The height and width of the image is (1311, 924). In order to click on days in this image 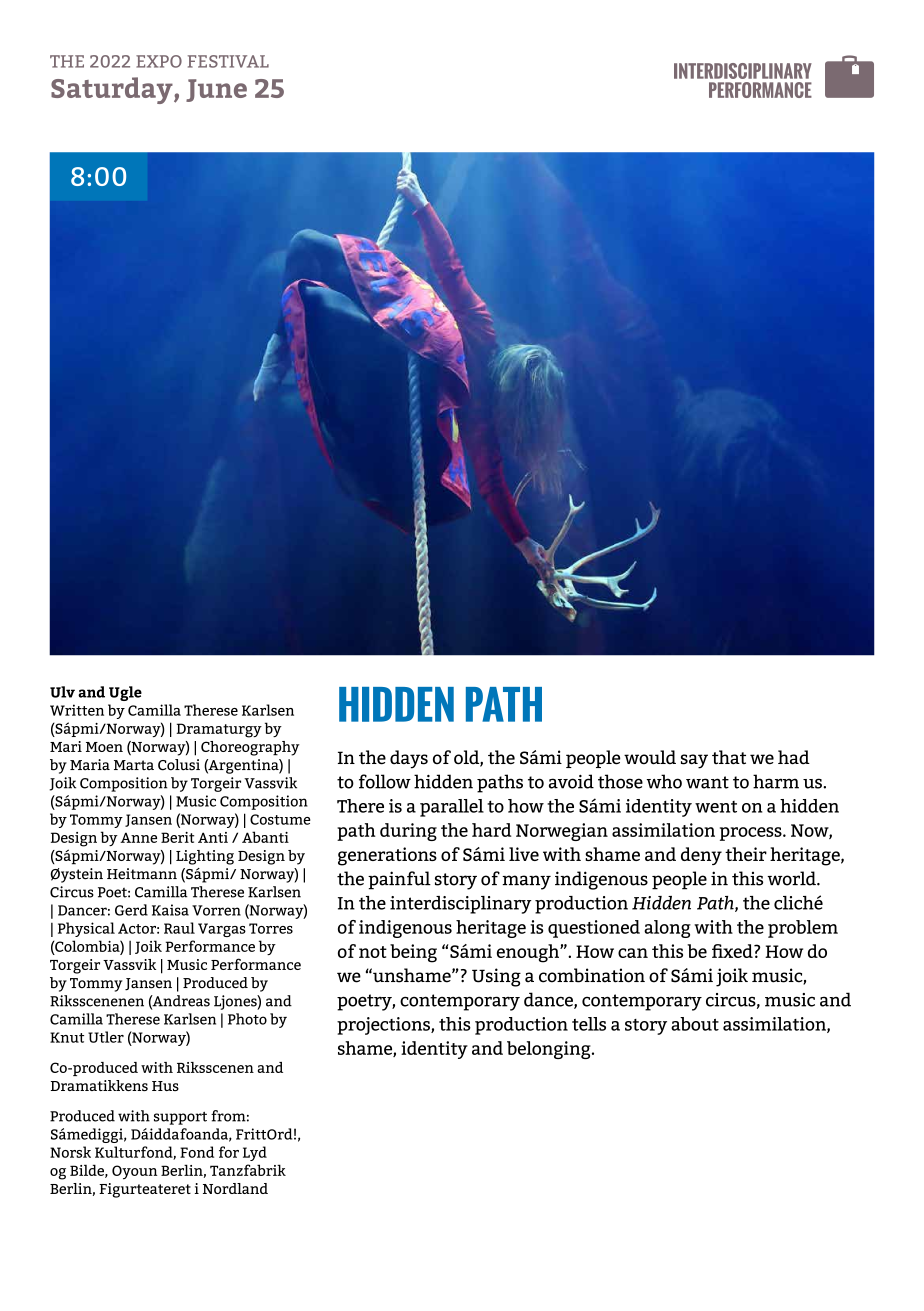, I will do `click(409, 759)`.
